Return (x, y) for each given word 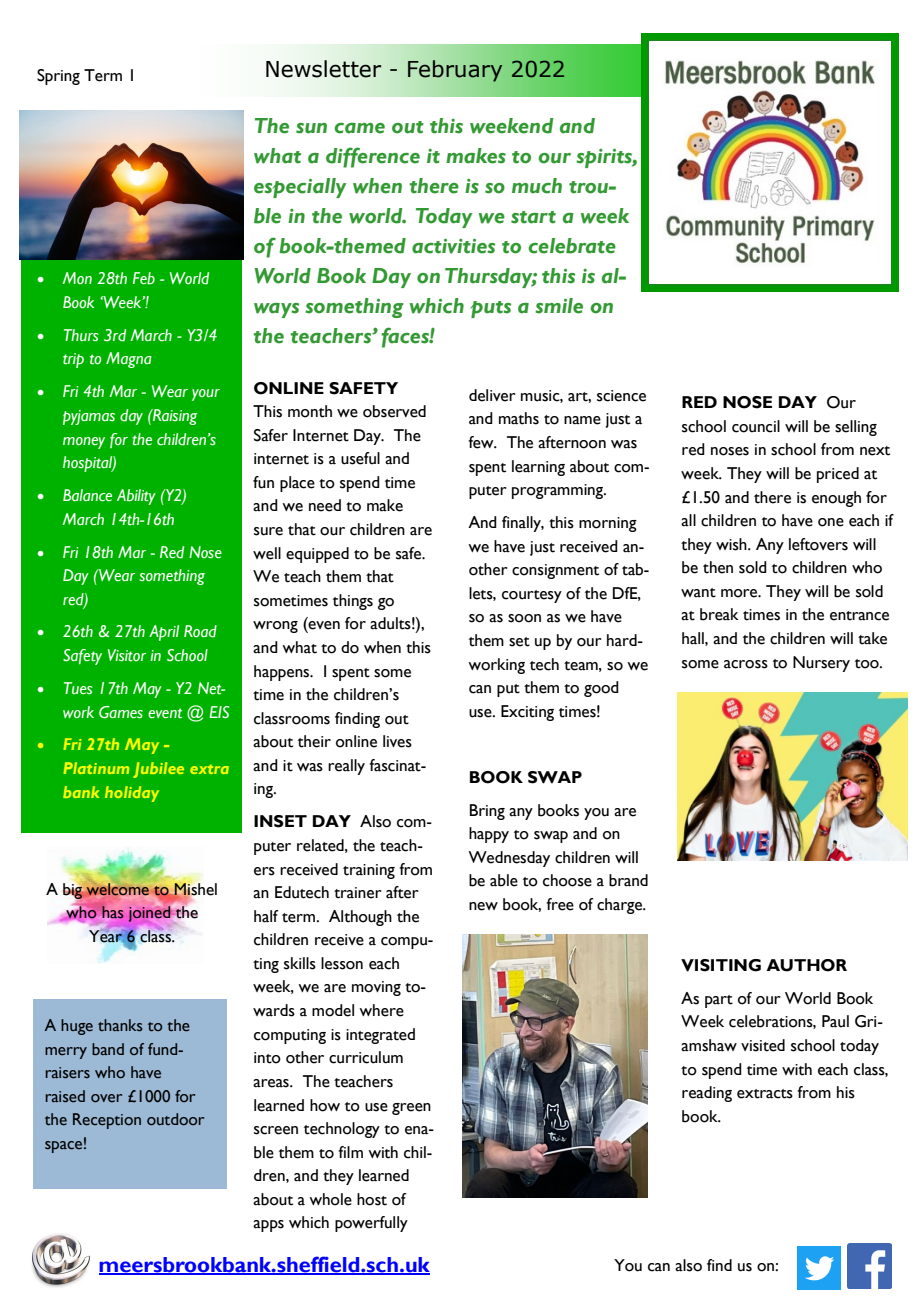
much (537, 186)
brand (628, 880)
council (756, 426)
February (455, 71)
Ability (136, 497)
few (482, 442)
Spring (58, 77)
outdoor (175, 1119)
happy (489, 835)
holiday (132, 794)
